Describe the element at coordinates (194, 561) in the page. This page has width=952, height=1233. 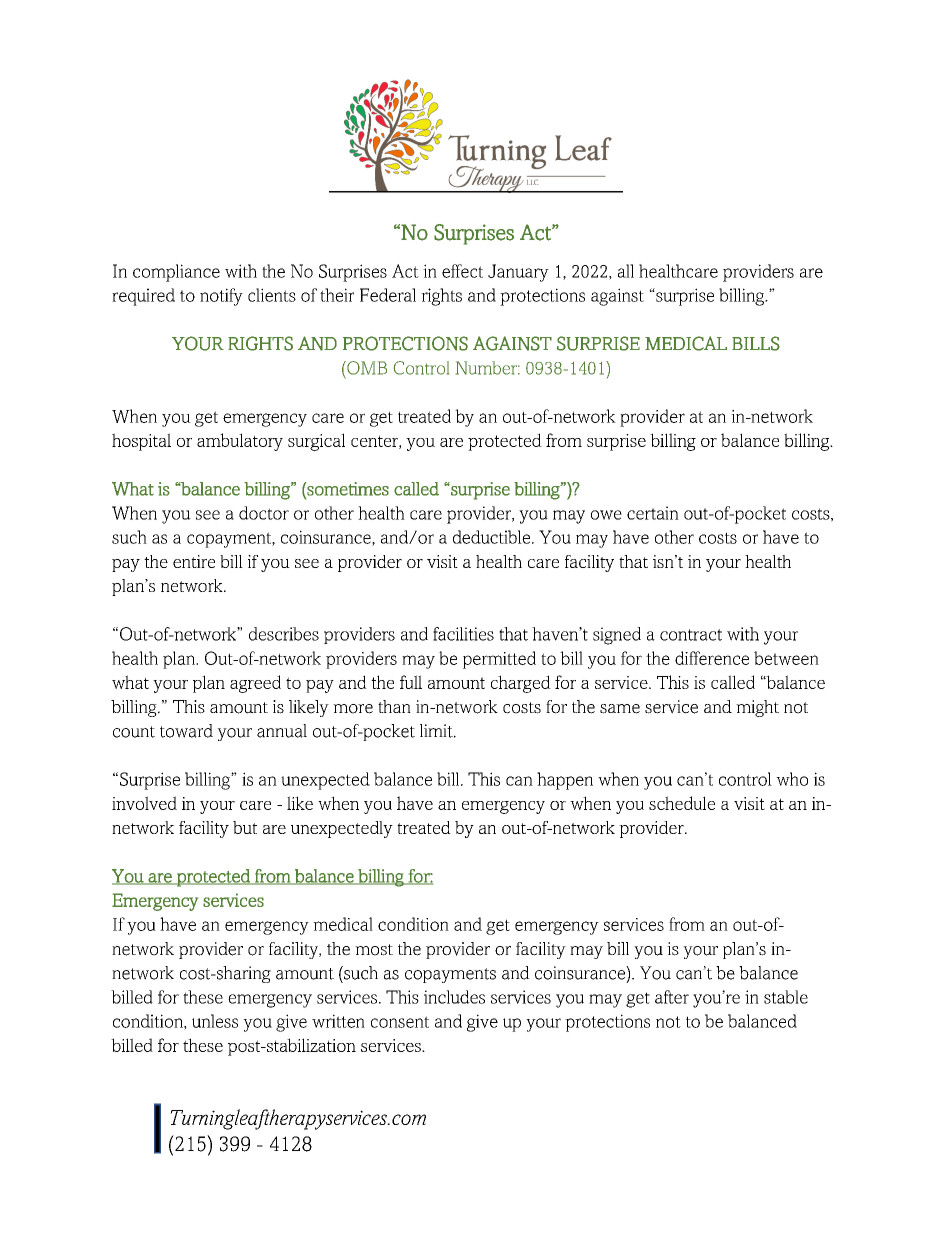
I see `entire` at that location.
